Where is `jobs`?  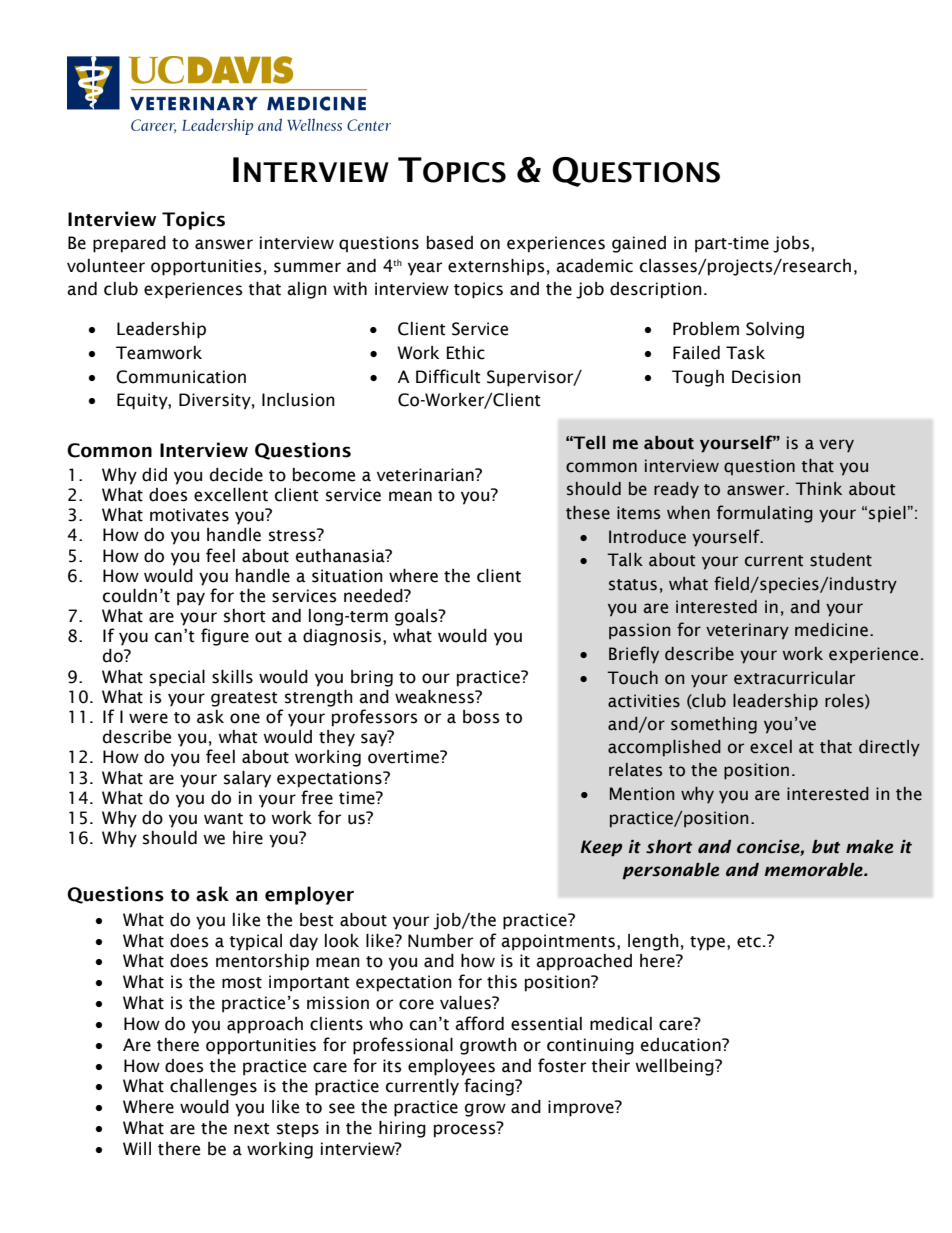 jobs is located at coordinates (792, 244).
